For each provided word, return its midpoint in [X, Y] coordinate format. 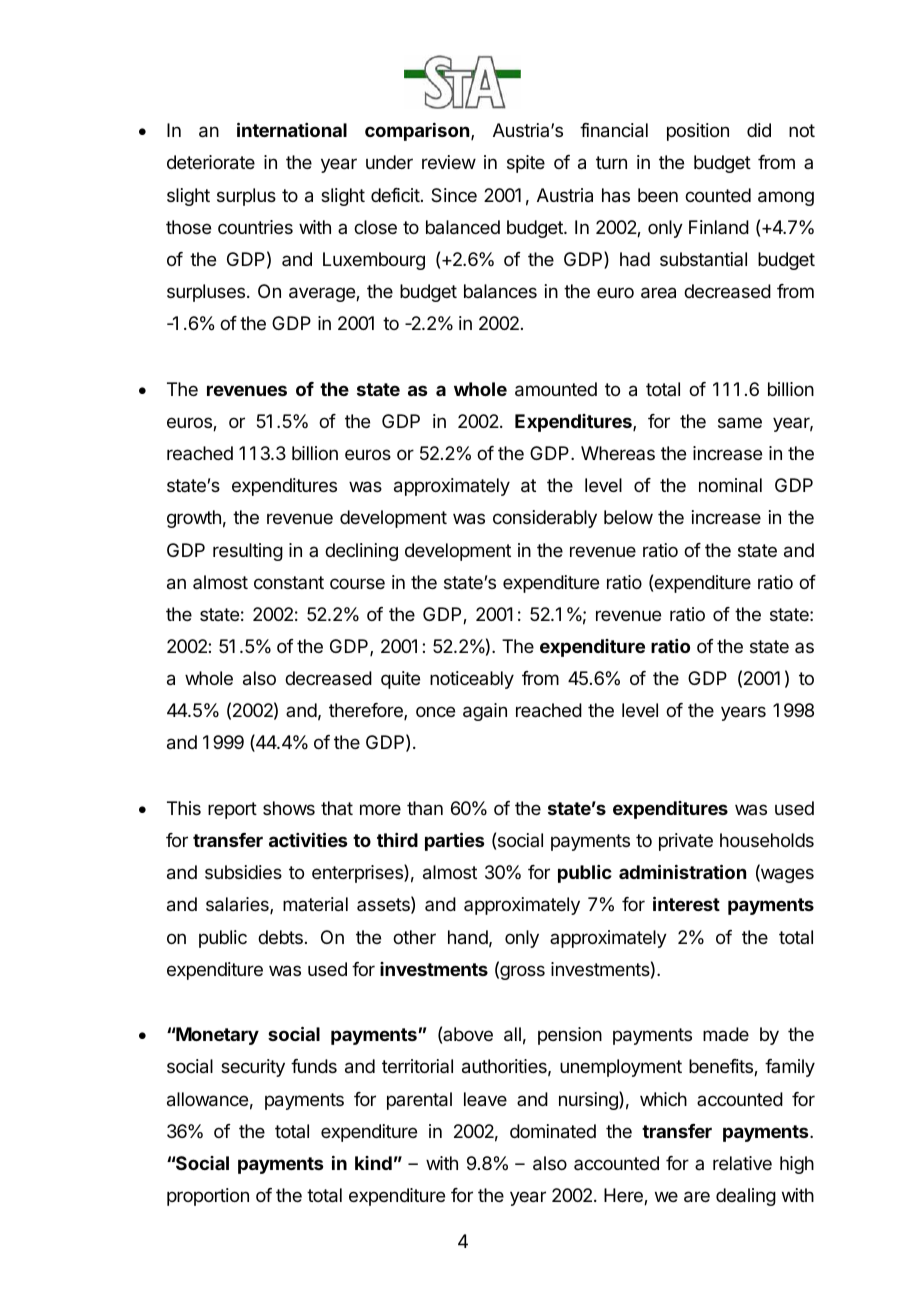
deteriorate [211, 162]
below [628, 517]
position [698, 132]
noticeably [472, 680]
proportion [208, 1197]
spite [526, 164]
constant [289, 582]
